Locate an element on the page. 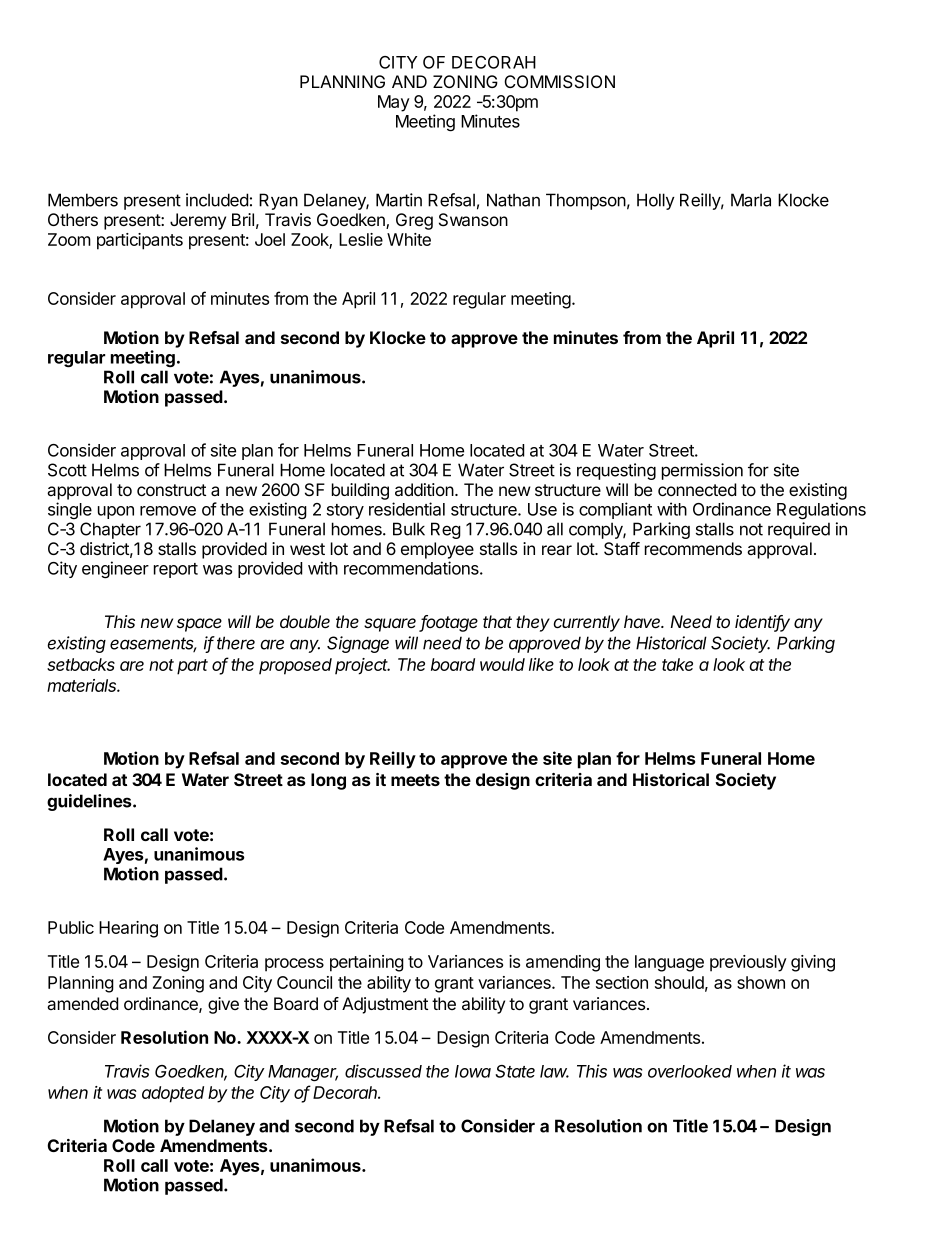  construct is located at coordinates (171, 490).
